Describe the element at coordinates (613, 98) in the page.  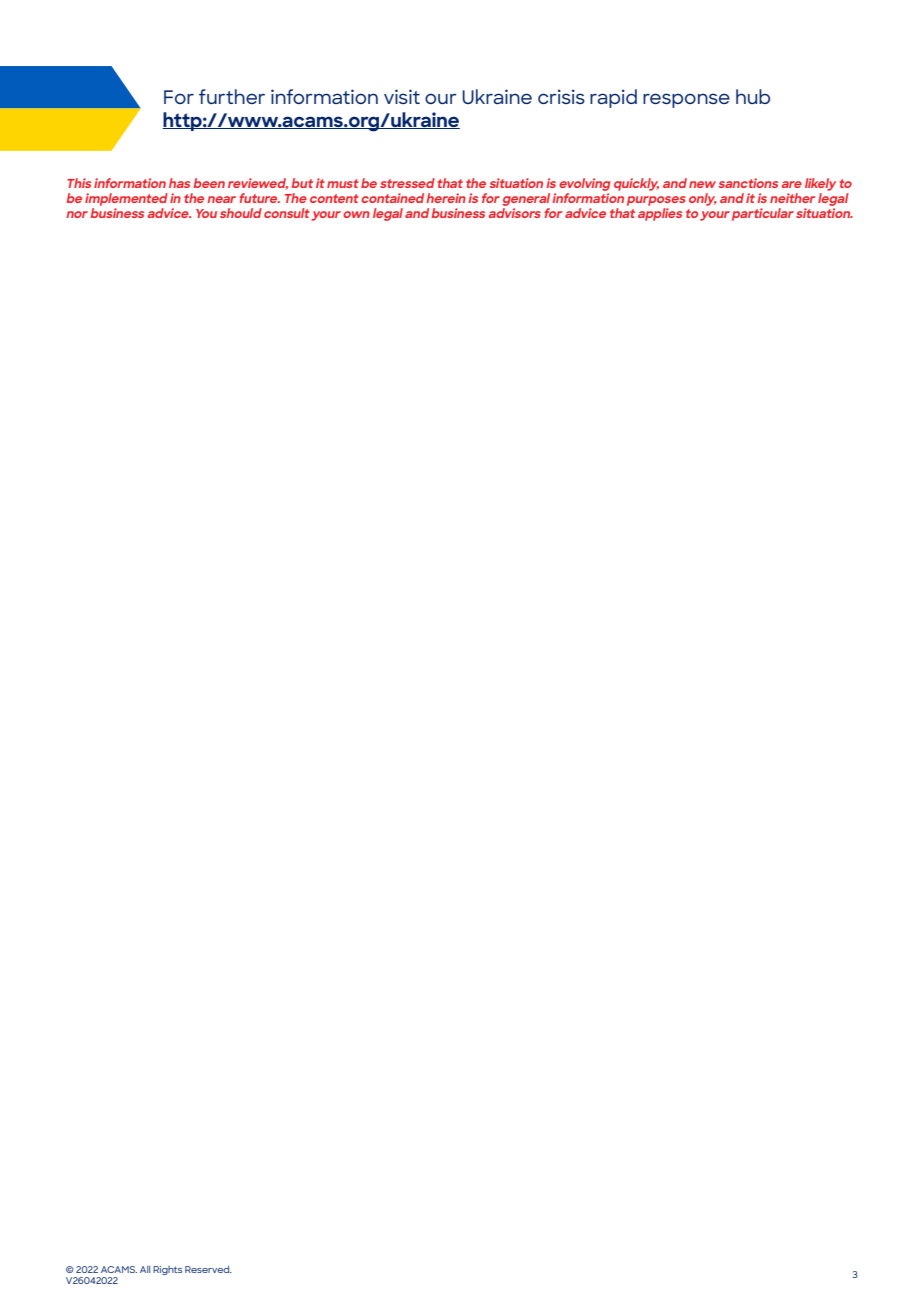
I see `rapid` at that location.
